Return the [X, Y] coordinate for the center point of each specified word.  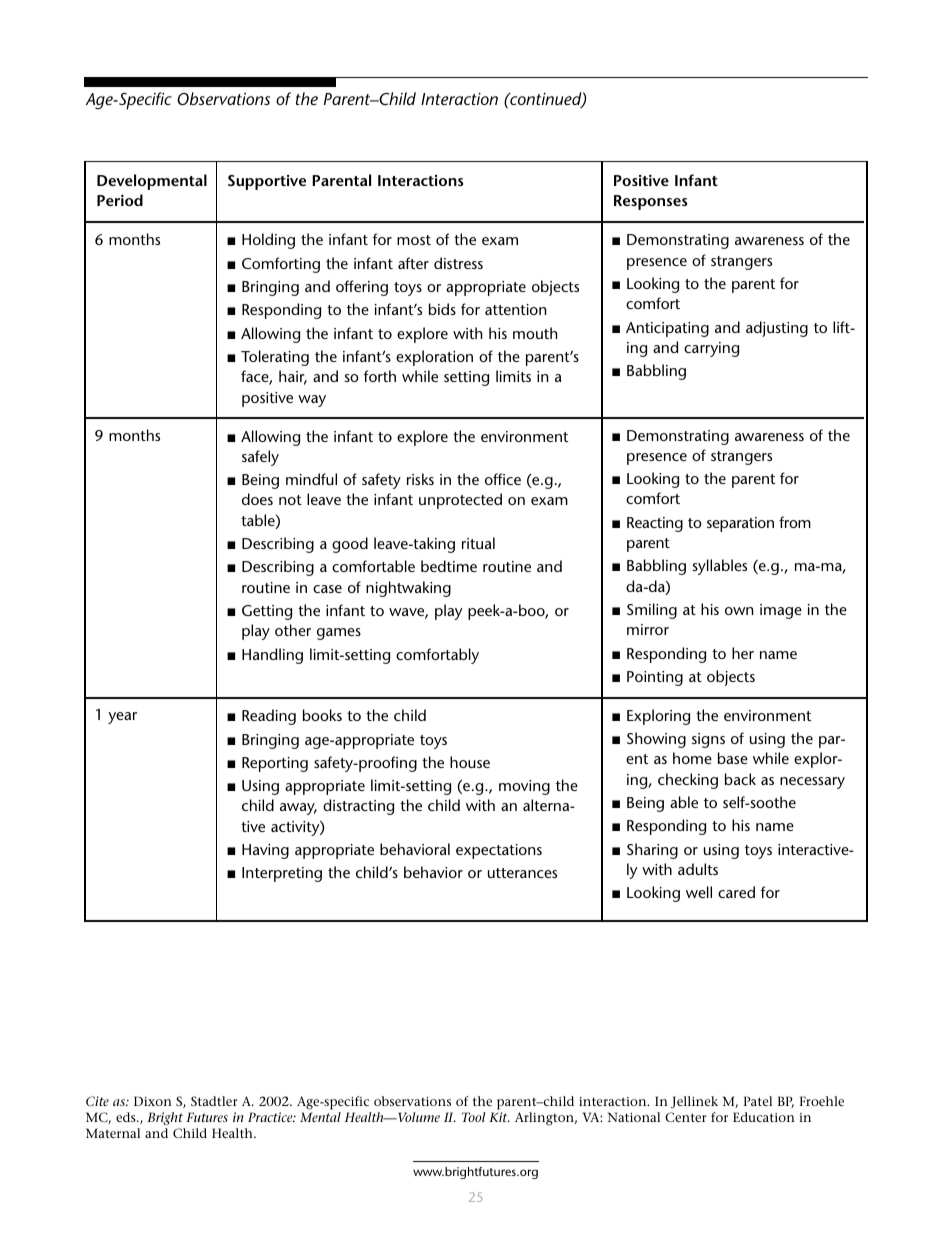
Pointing [655, 678]
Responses [650, 202]
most [414, 240]
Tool [473, 1117]
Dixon [153, 1101]
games [339, 634]
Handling [272, 656]
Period [120, 200]
